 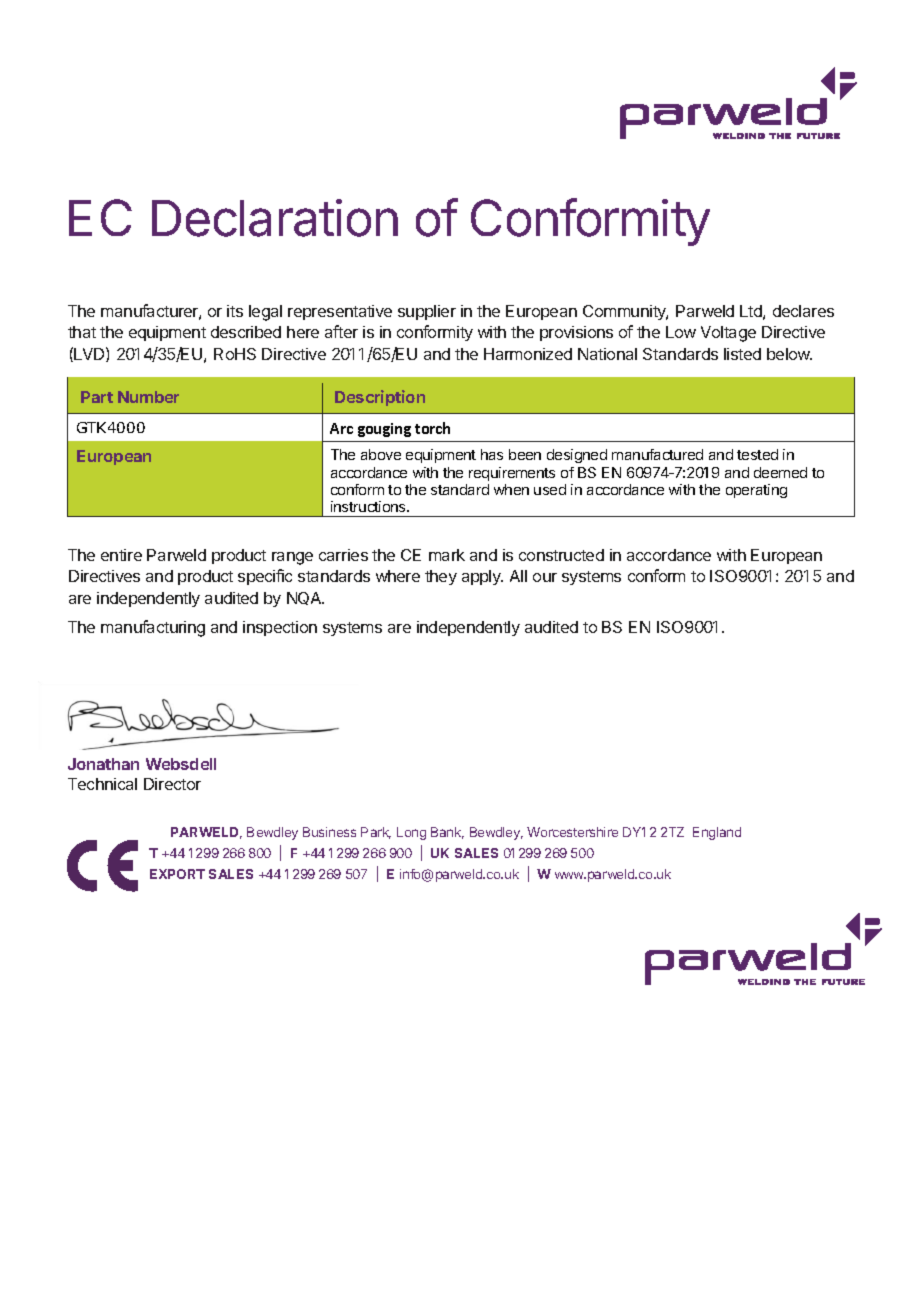 I want to click on our, so click(x=545, y=577).
